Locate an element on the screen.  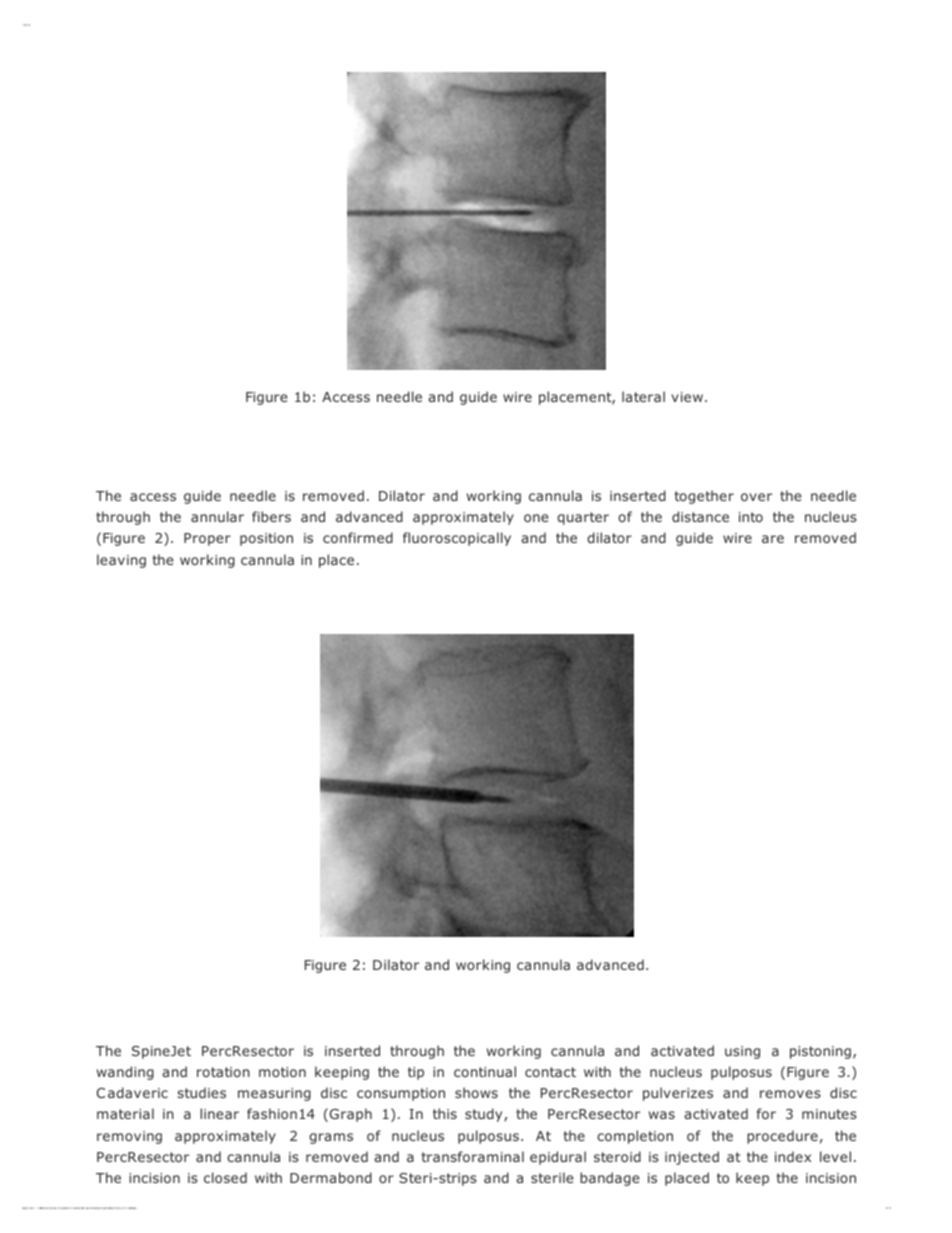
rotation is located at coordinates (223, 1072).
